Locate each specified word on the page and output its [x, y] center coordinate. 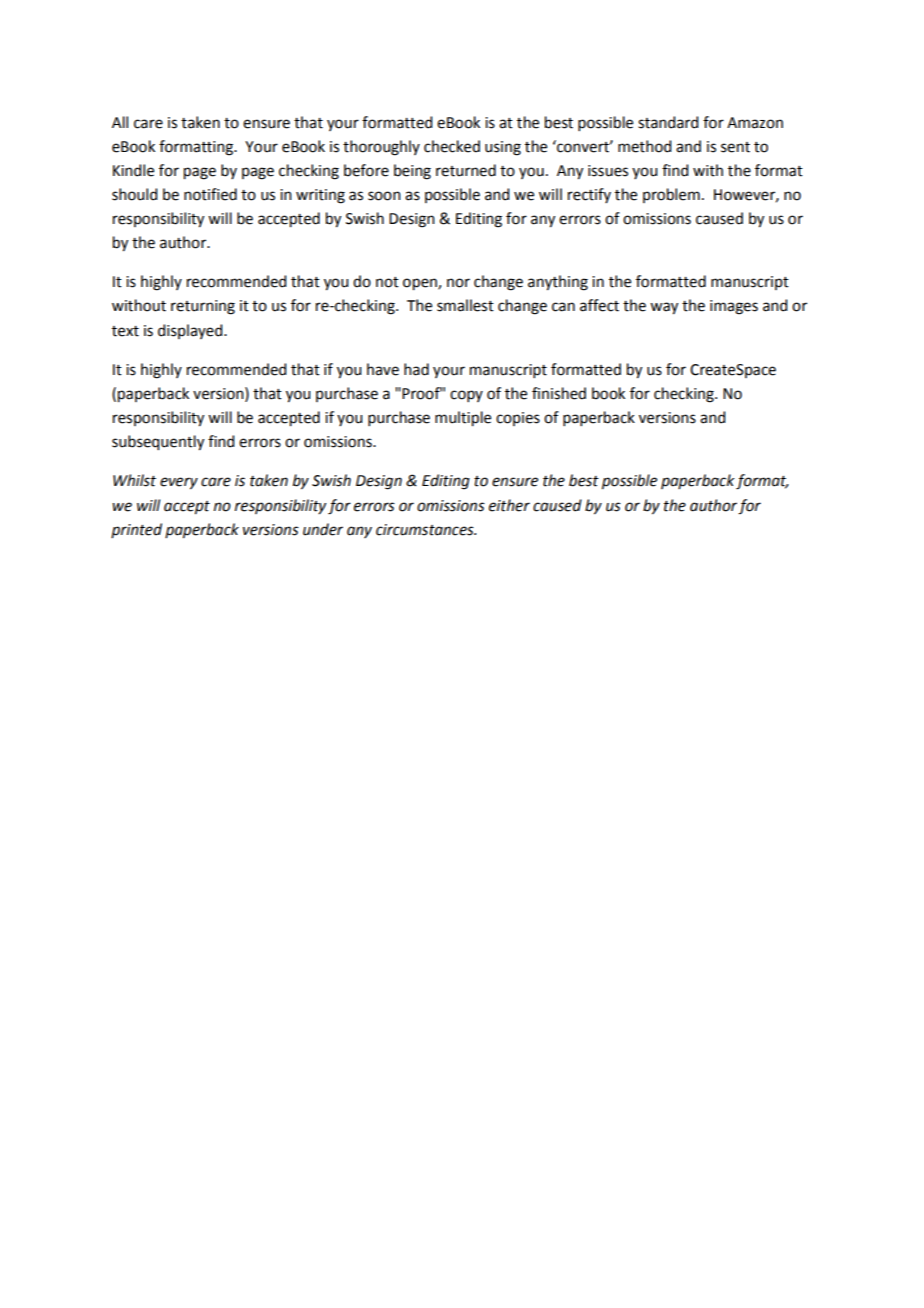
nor [458, 283]
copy [466, 396]
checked [452, 146]
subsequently [158, 443]
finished [559, 393]
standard [668, 122]
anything [558, 283]
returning [203, 307]
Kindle [133, 170]
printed [136, 530]
